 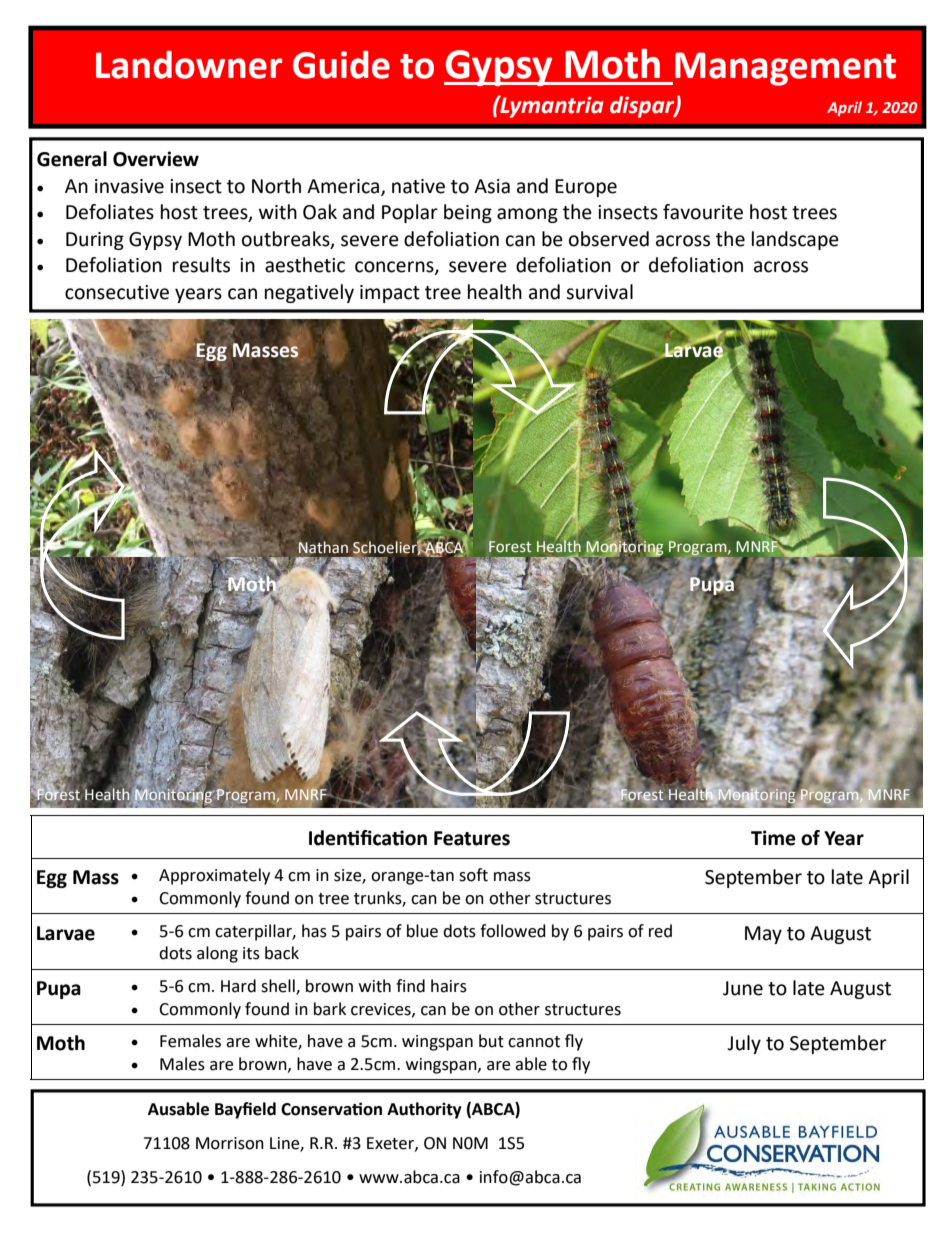 I want to click on soft, so click(x=473, y=875).
